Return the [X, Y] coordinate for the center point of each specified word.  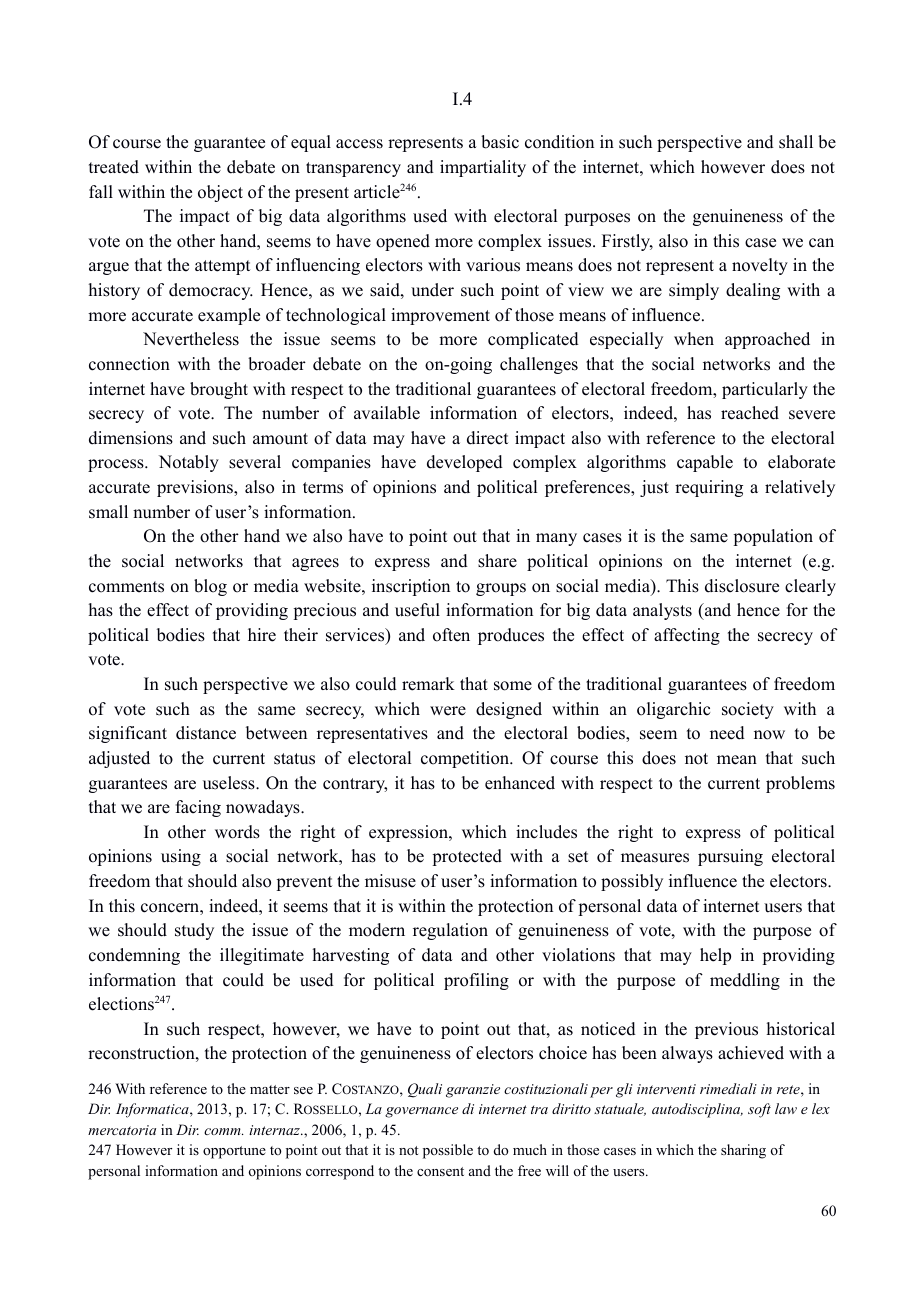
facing [198, 808]
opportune [234, 1152]
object [220, 193]
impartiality [483, 168]
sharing [743, 1151]
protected [467, 857]
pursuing [730, 857]
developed [465, 463]
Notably [189, 463]
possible [448, 1151]
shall [796, 142]
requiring [709, 488]
